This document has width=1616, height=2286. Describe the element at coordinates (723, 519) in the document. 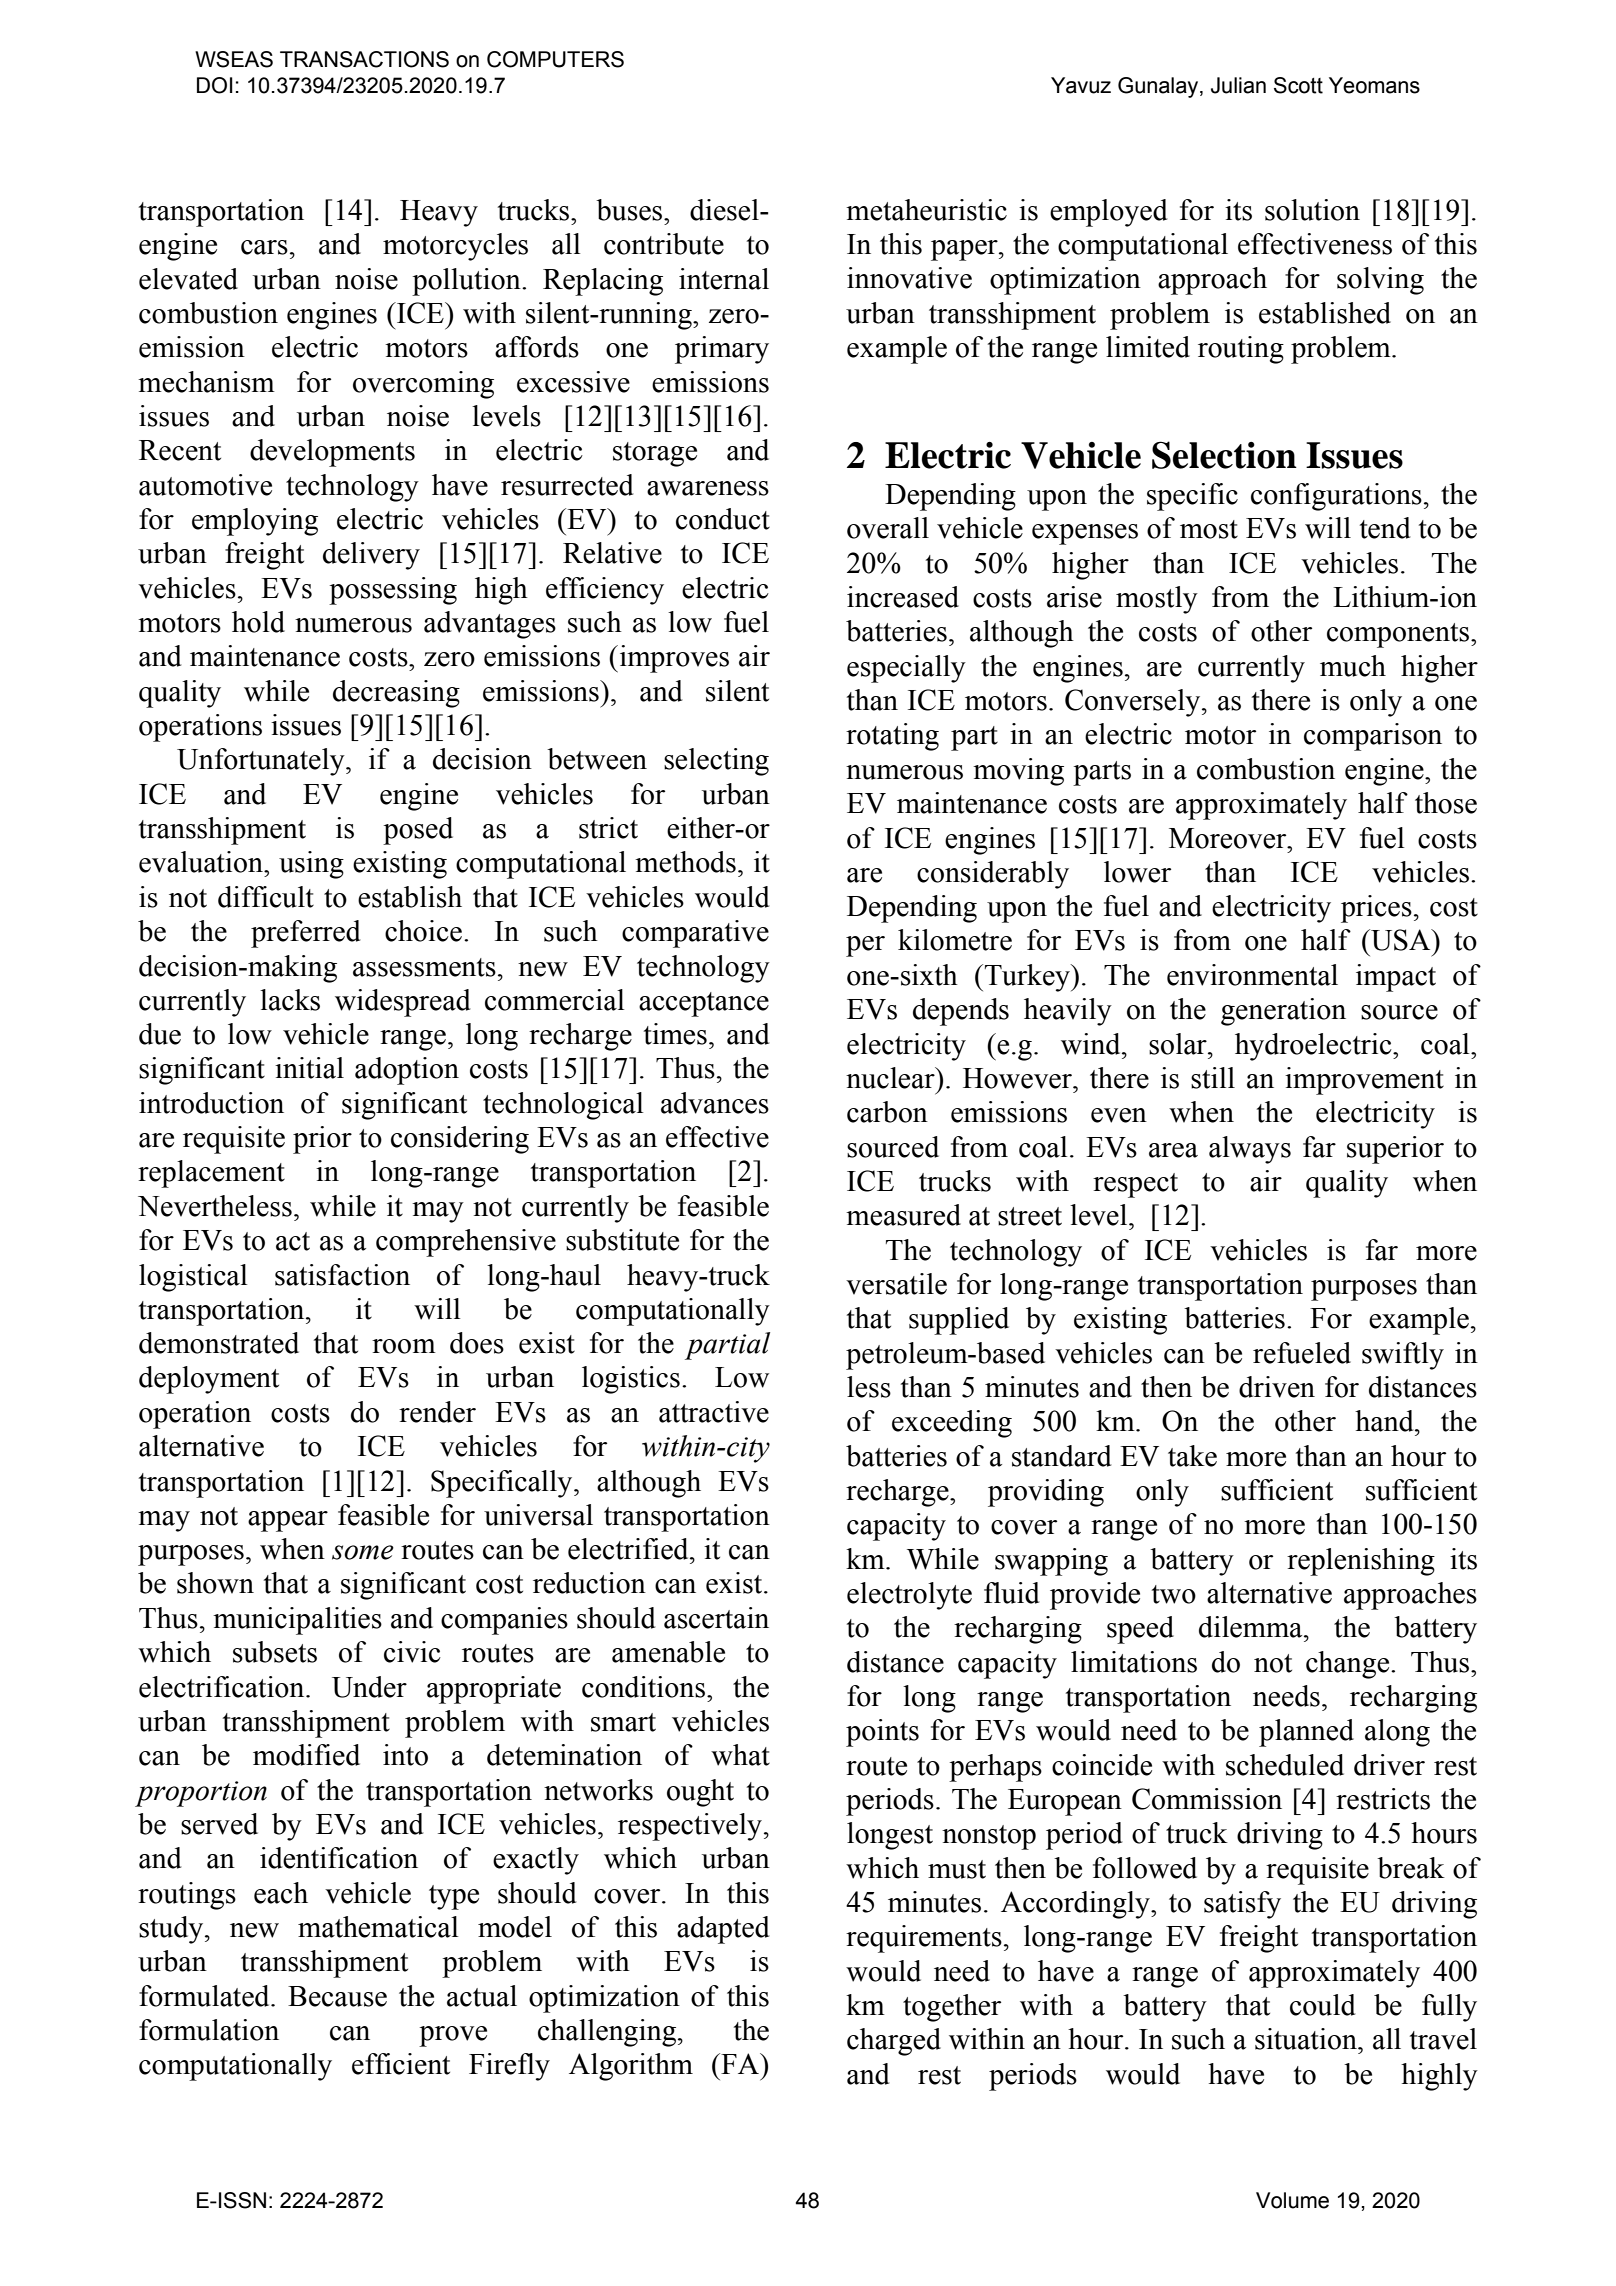

I see `conduct` at that location.
